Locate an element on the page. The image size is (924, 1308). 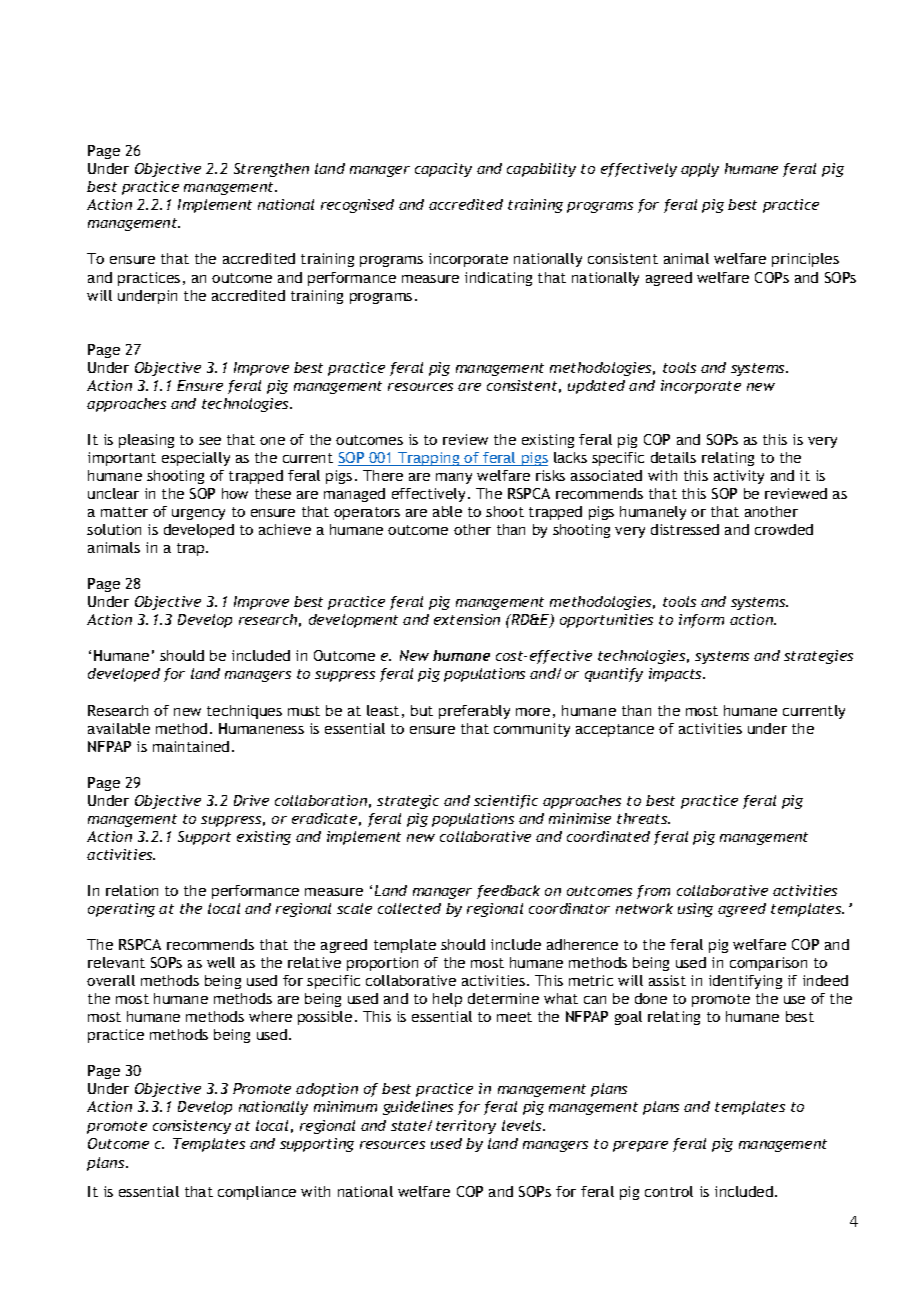
techniques is located at coordinates (244, 712).
